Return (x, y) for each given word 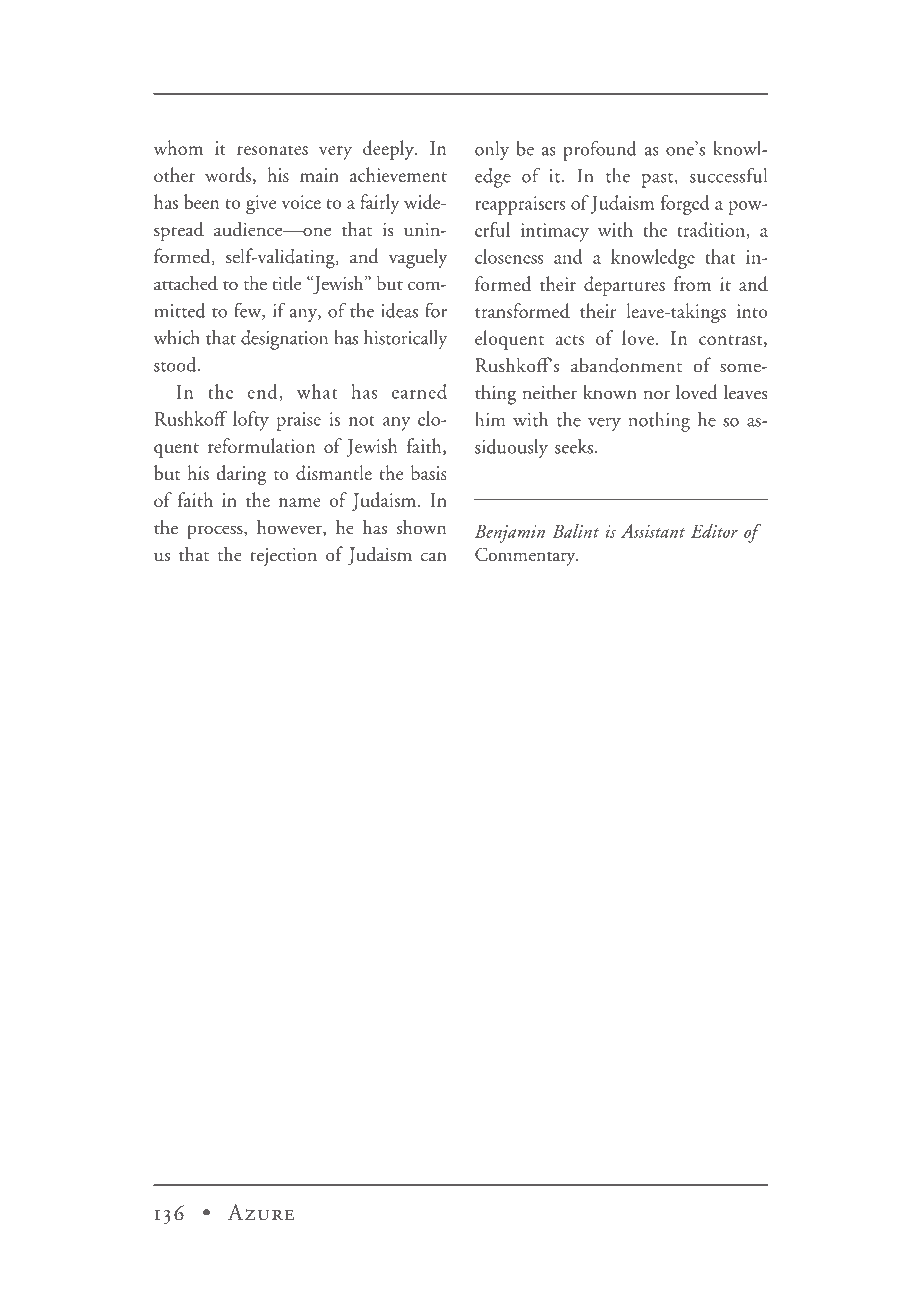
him (490, 419)
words (229, 175)
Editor (714, 530)
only (492, 151)
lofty (251, 421)
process (216, 532)
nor (657, 395)
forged (685, 205)
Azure (261, 1212)
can (434, 557)
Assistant (653, 531)
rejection (283, 557)
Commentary (526, 556)
